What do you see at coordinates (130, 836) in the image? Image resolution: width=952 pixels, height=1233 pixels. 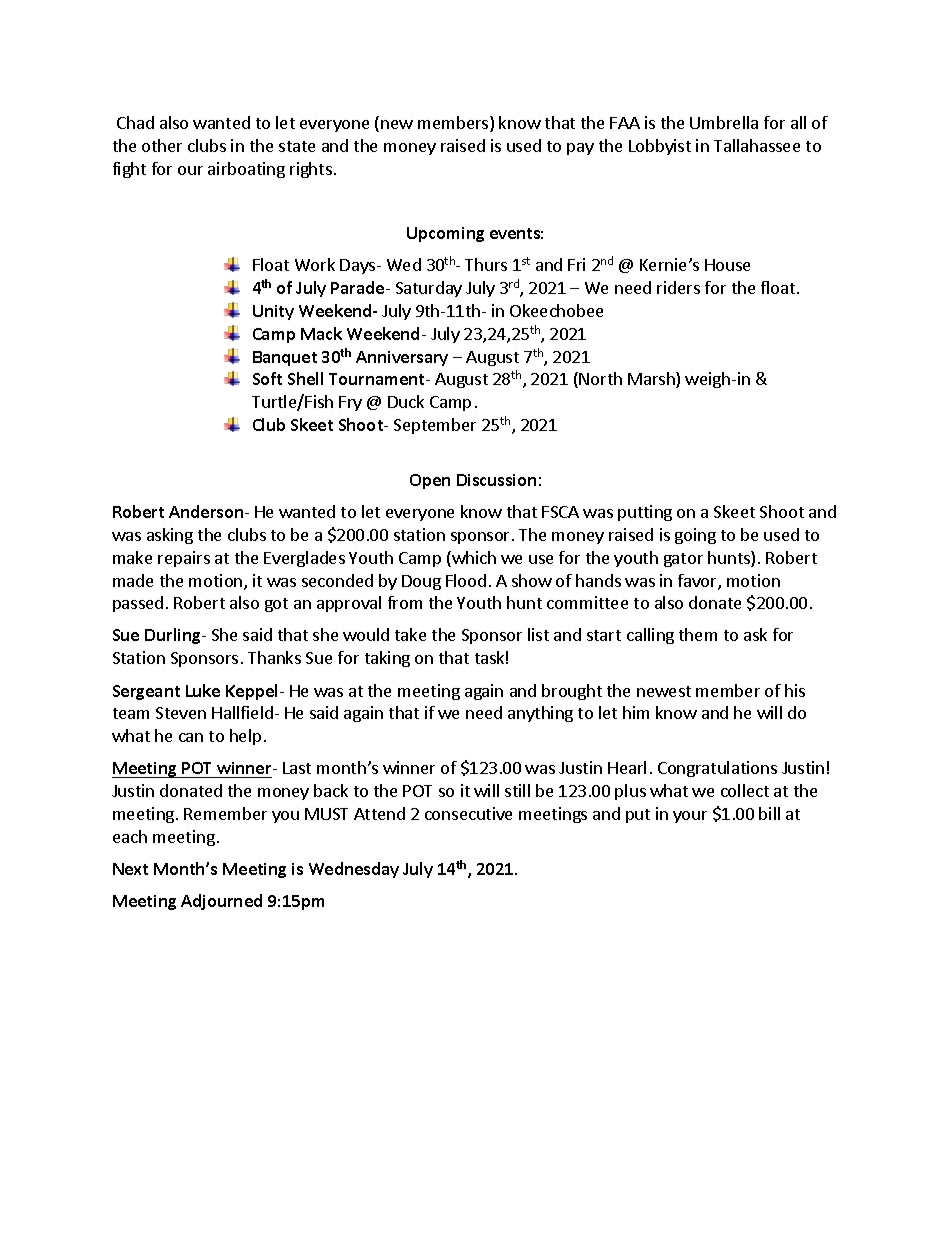 I see `each` at bounding box center [130, 836].
